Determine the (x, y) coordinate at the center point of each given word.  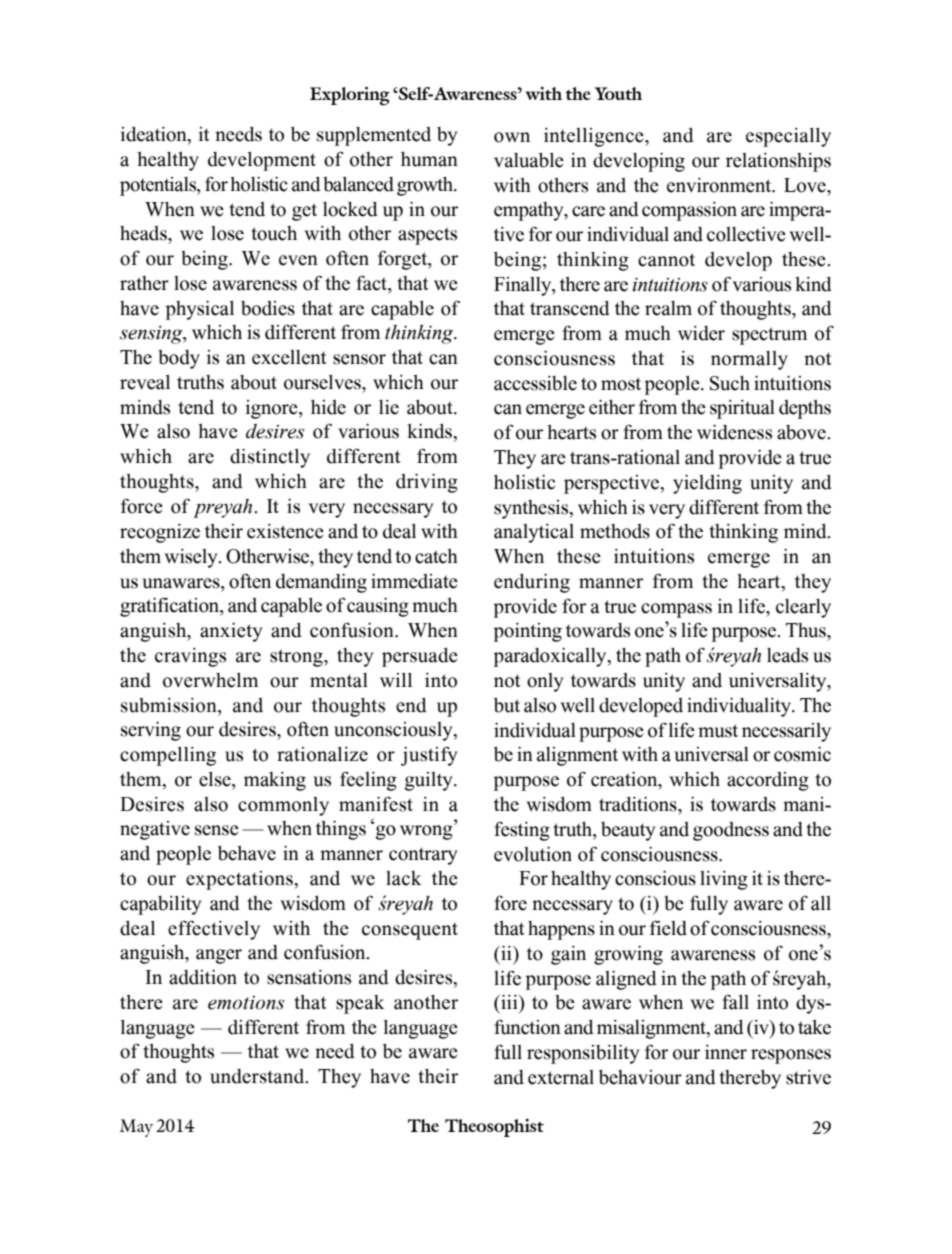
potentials (159, 186)
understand (258, 1076)
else (216, 779)
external (561, 1077)
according (768, 781)
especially (788, 137)
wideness (734, 432)
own (512, 137)
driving (427, 483)
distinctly (270, 458)
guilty (430, 781)
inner (726, 1052)
